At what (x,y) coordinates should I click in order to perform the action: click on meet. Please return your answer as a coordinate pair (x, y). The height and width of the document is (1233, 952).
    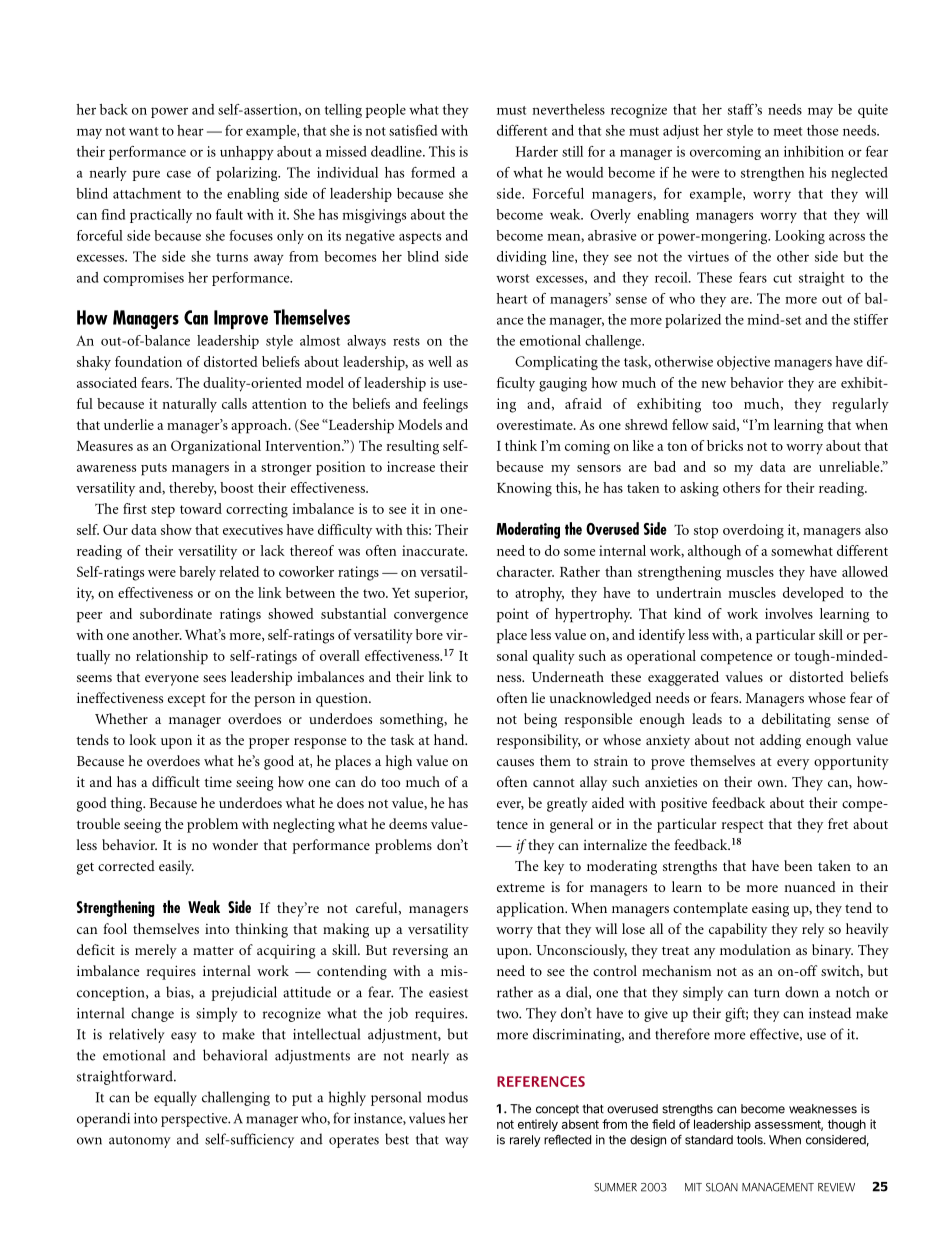
    Looking at the image, I should click on (787, 131).
